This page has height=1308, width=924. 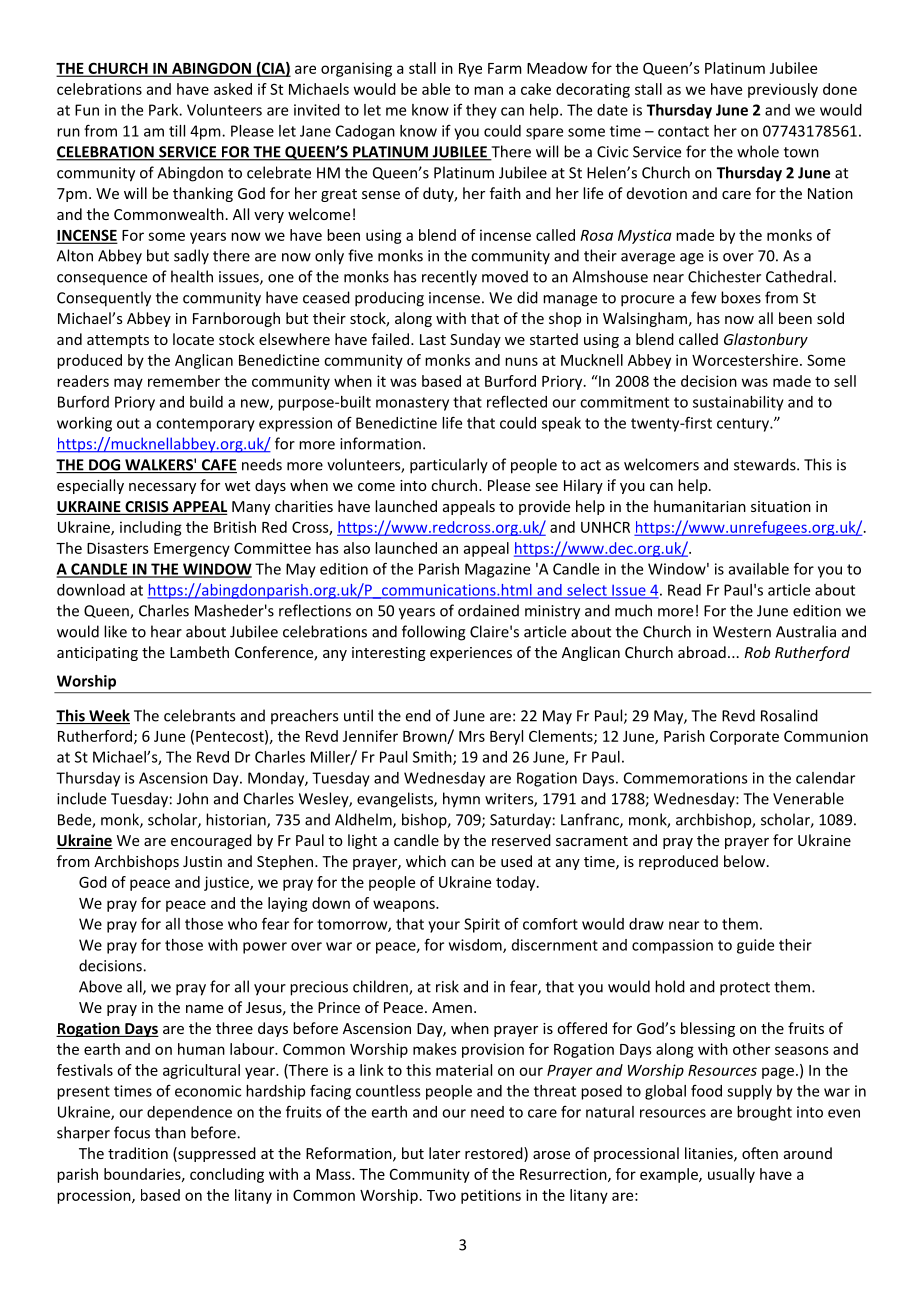 I want to click on below, so click(x=746, y=861).
